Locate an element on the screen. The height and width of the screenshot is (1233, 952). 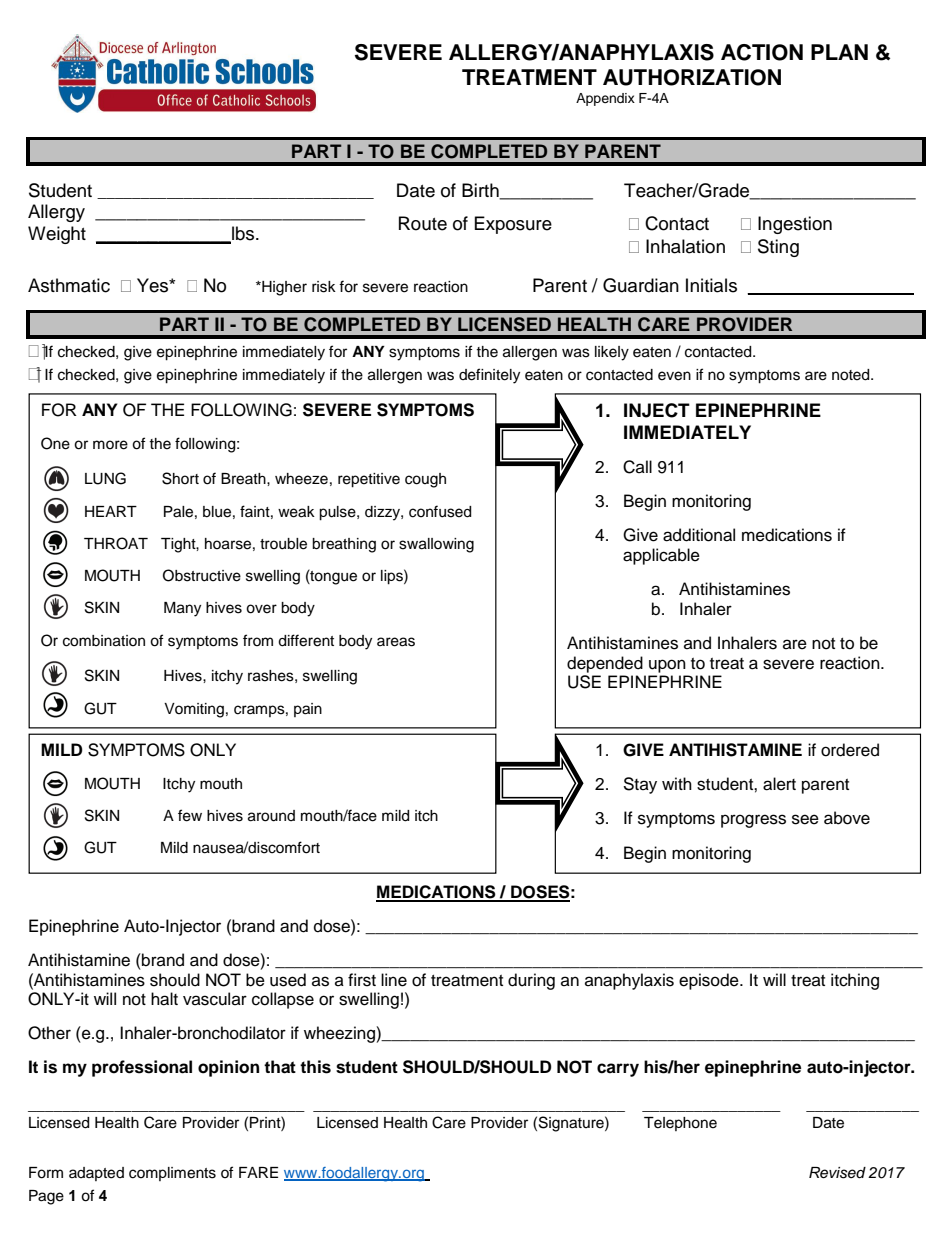
areas is located at coordinates (396, 642).
